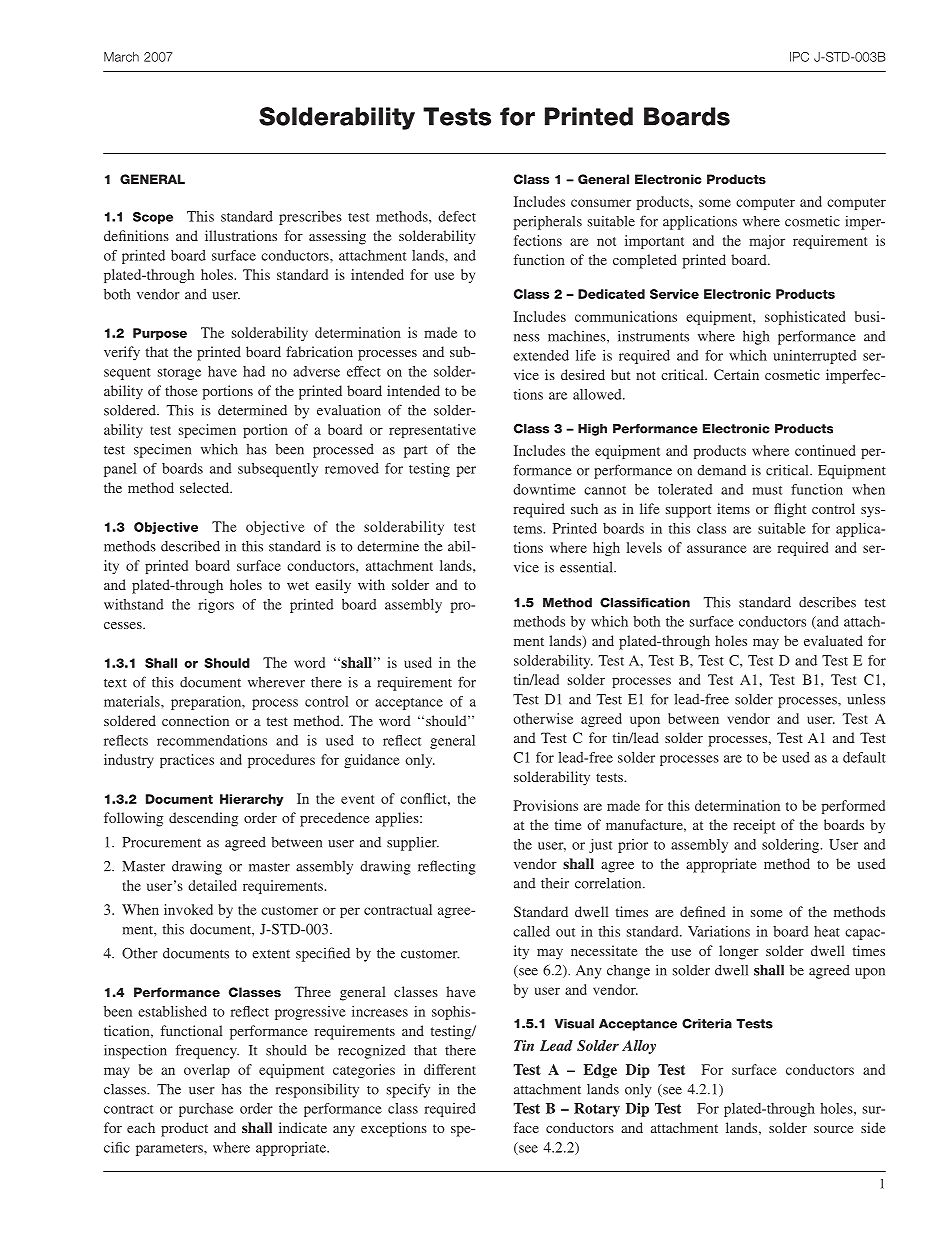  I want to click on describes, so click(827, 602).
